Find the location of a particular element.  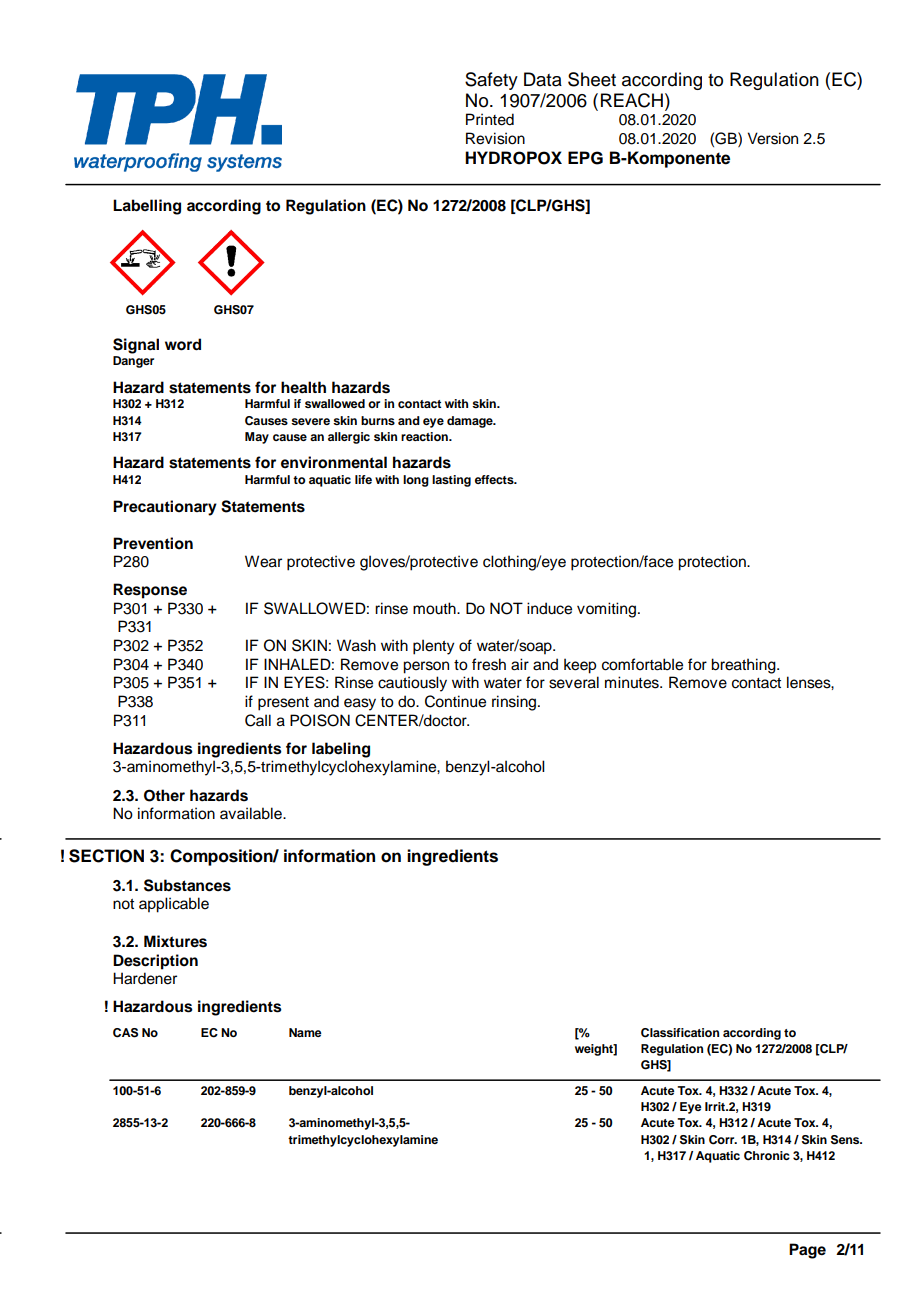

Continue is located at coordinates (455, 701).
